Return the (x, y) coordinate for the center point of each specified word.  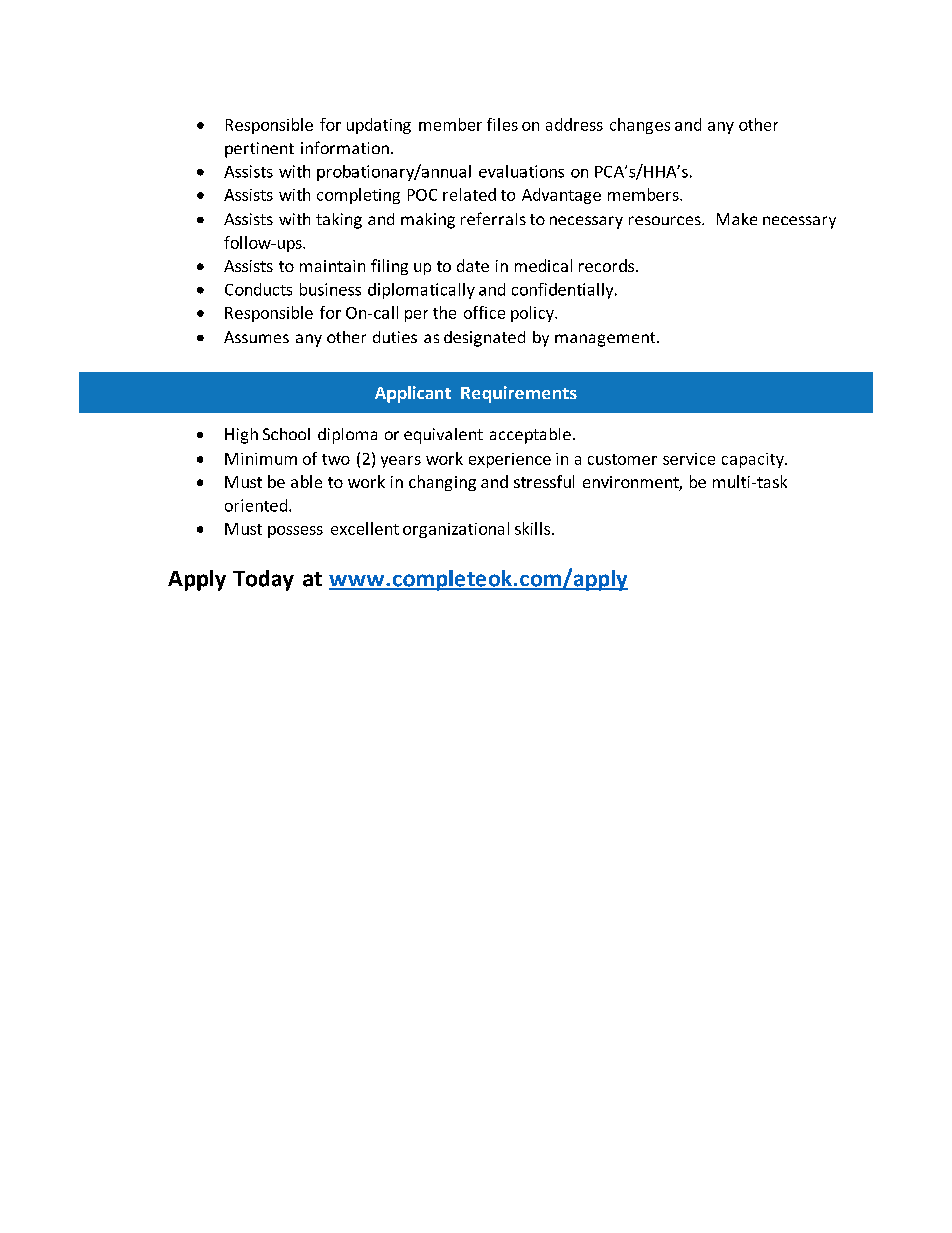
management (606, 339)
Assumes (256, 337)
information (345, 147)
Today (263, 580)
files (502, 124)
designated (484, 339)
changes (640, 126)
